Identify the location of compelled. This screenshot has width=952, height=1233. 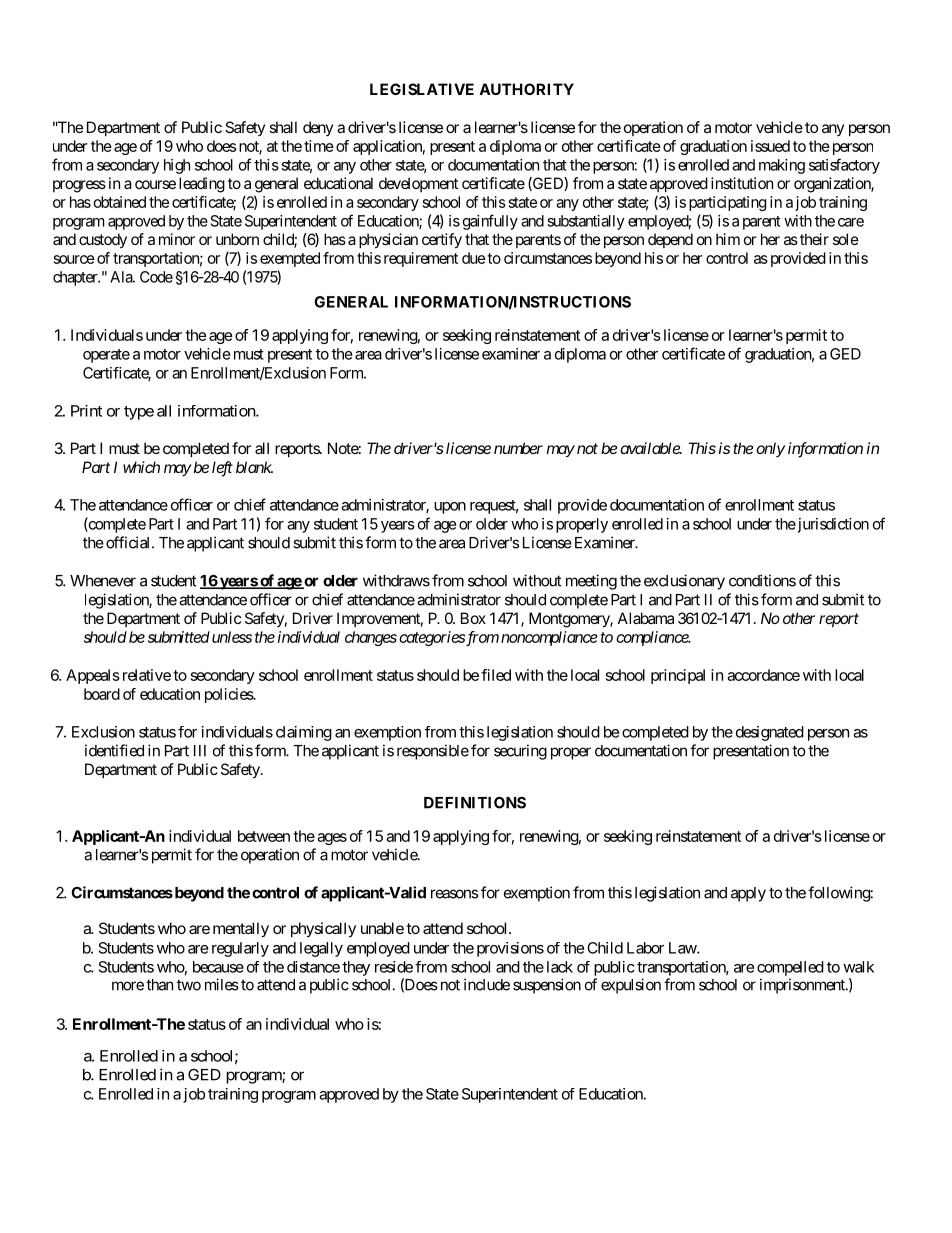
(790, 968).
